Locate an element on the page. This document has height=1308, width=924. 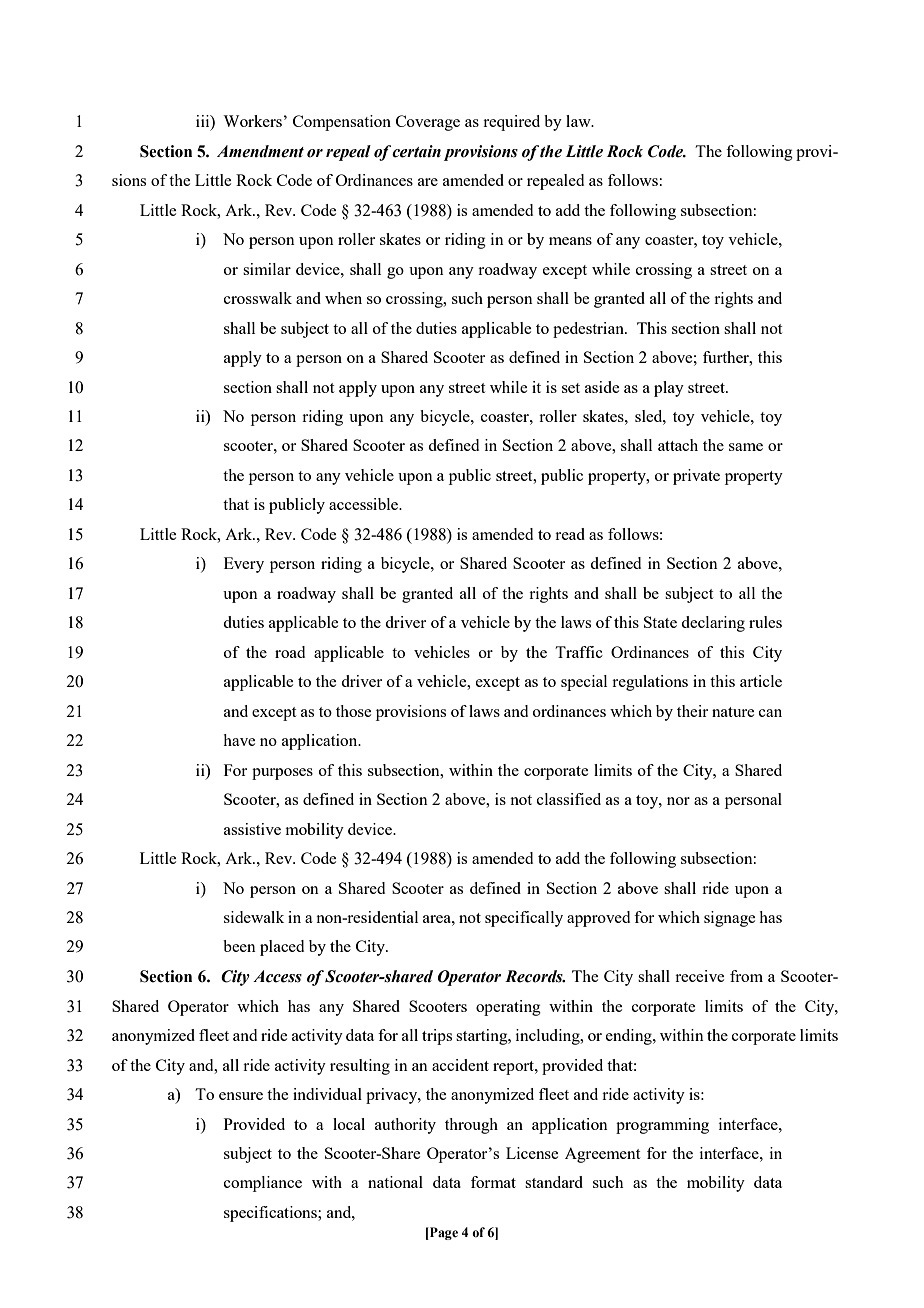
required is located at coordinates (511, 123).
